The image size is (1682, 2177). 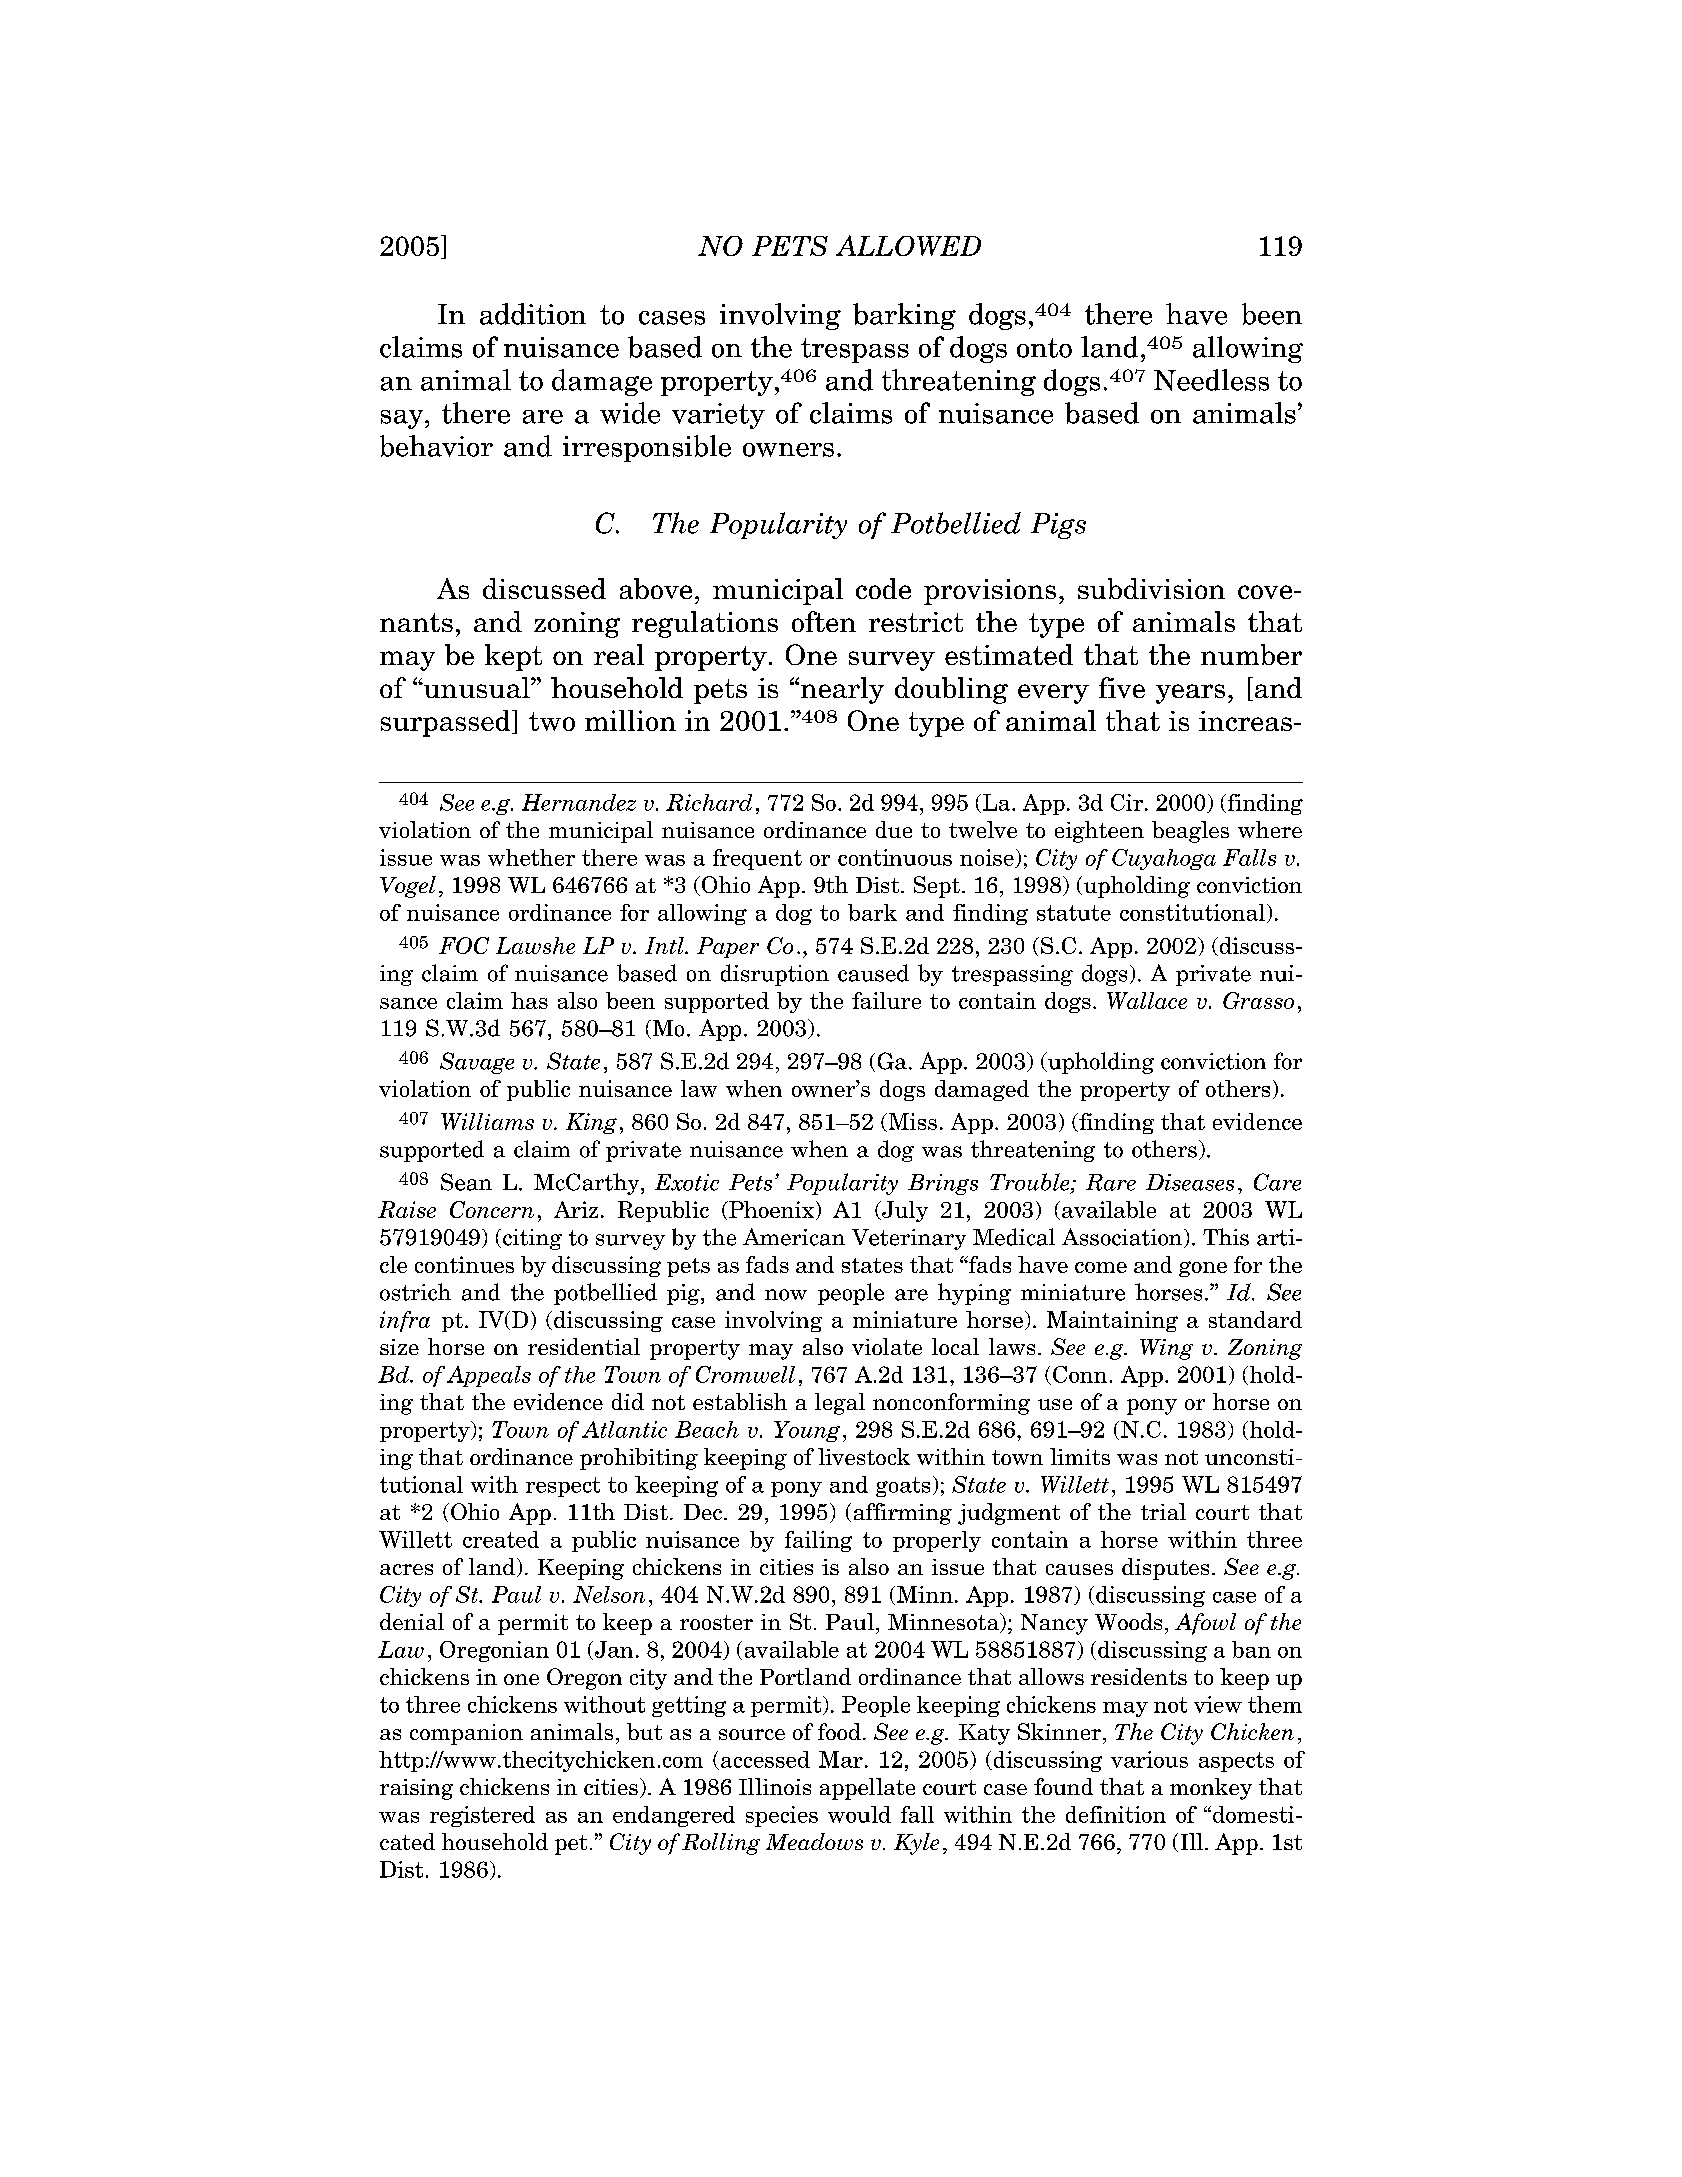 I want to click on beagles, so click(x=1190, y=832).
